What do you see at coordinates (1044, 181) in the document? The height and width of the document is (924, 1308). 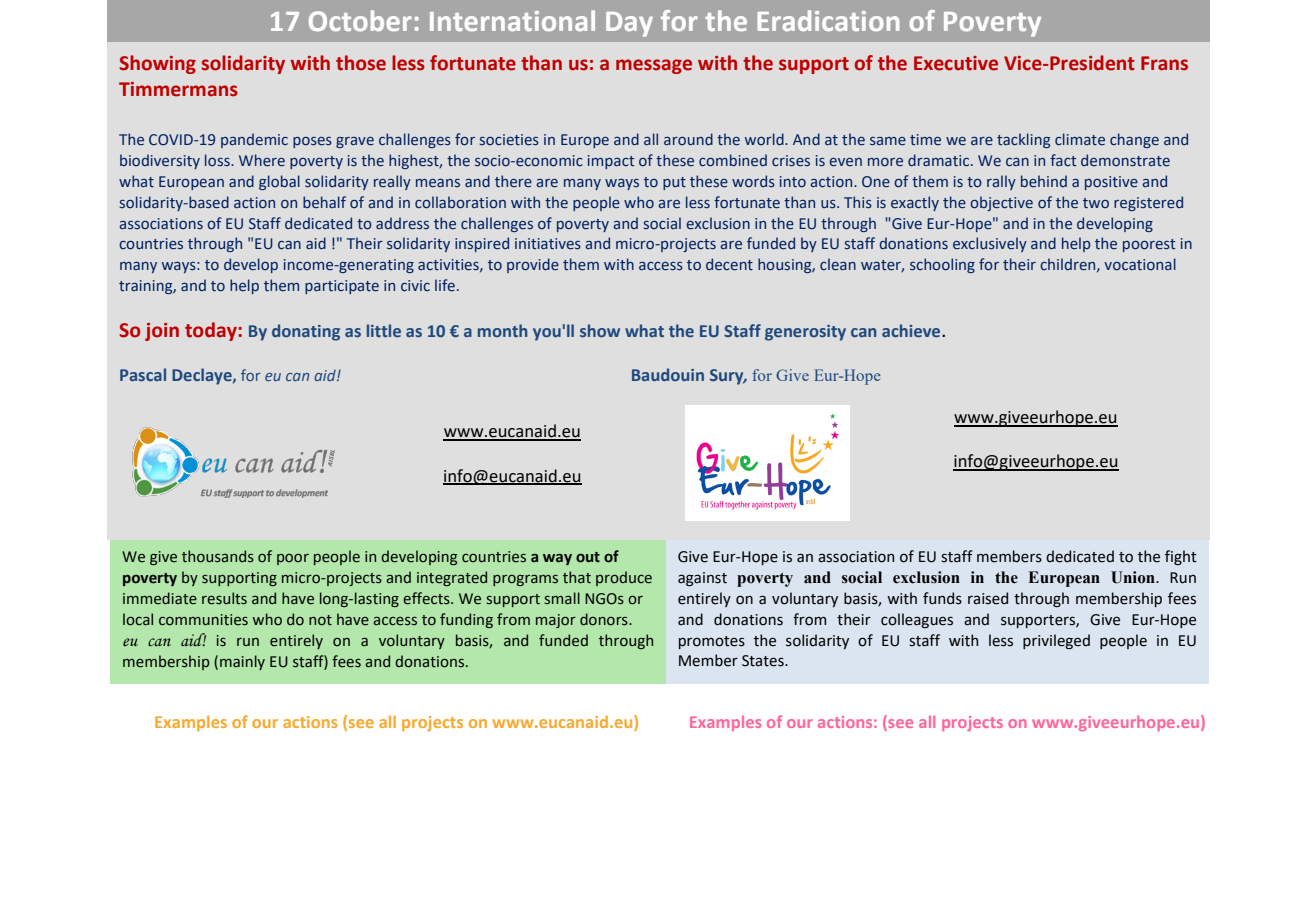 I see `behind` at bounding box center [1044, 181].
